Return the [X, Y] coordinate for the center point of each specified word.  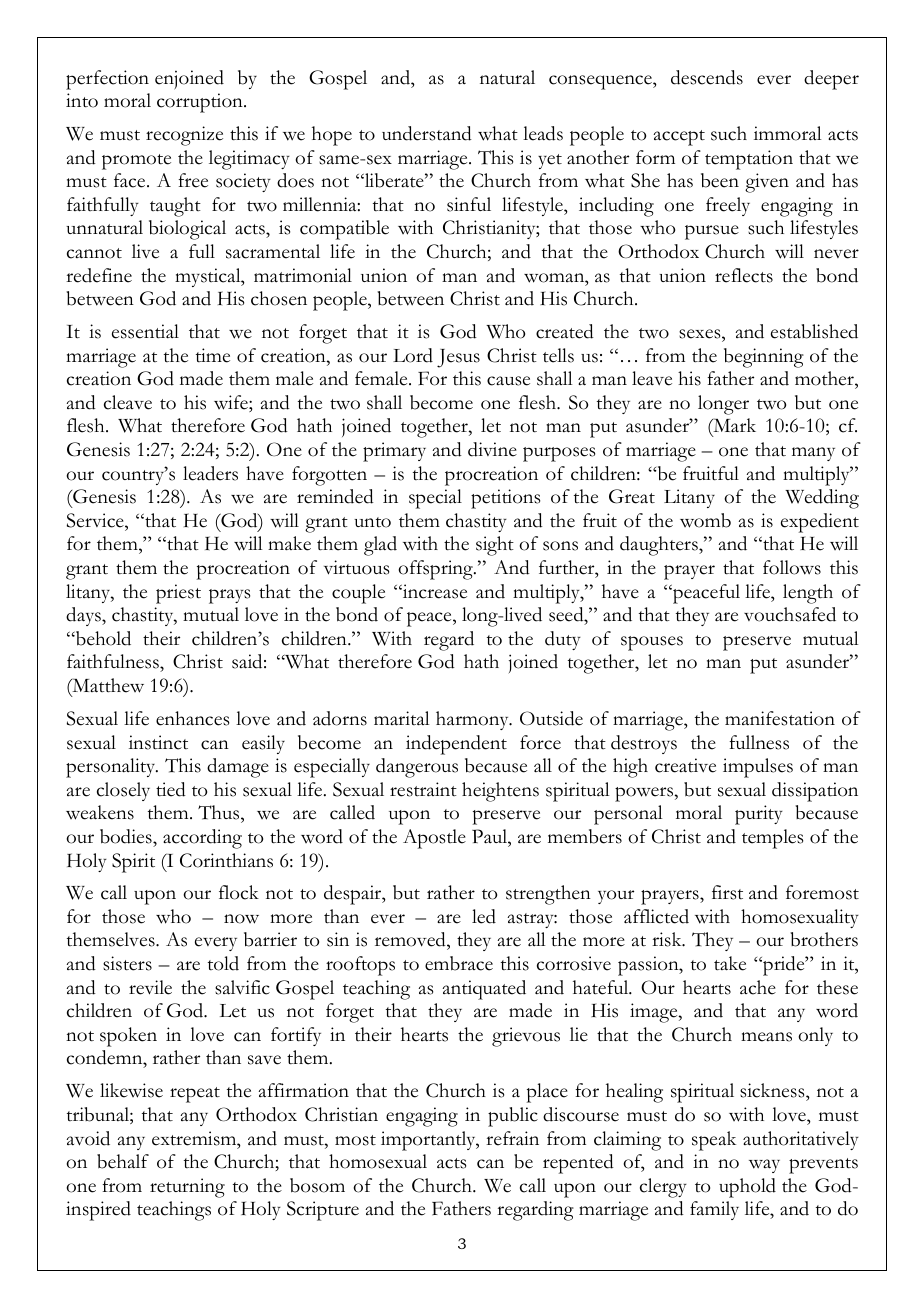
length [808, 594]
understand [427, 133]
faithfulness [114, 663]
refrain [512, 1138]
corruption [201, 103]
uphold [747, 1188]
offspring [436, 570]
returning [187, 1188]
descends [707, 77]
